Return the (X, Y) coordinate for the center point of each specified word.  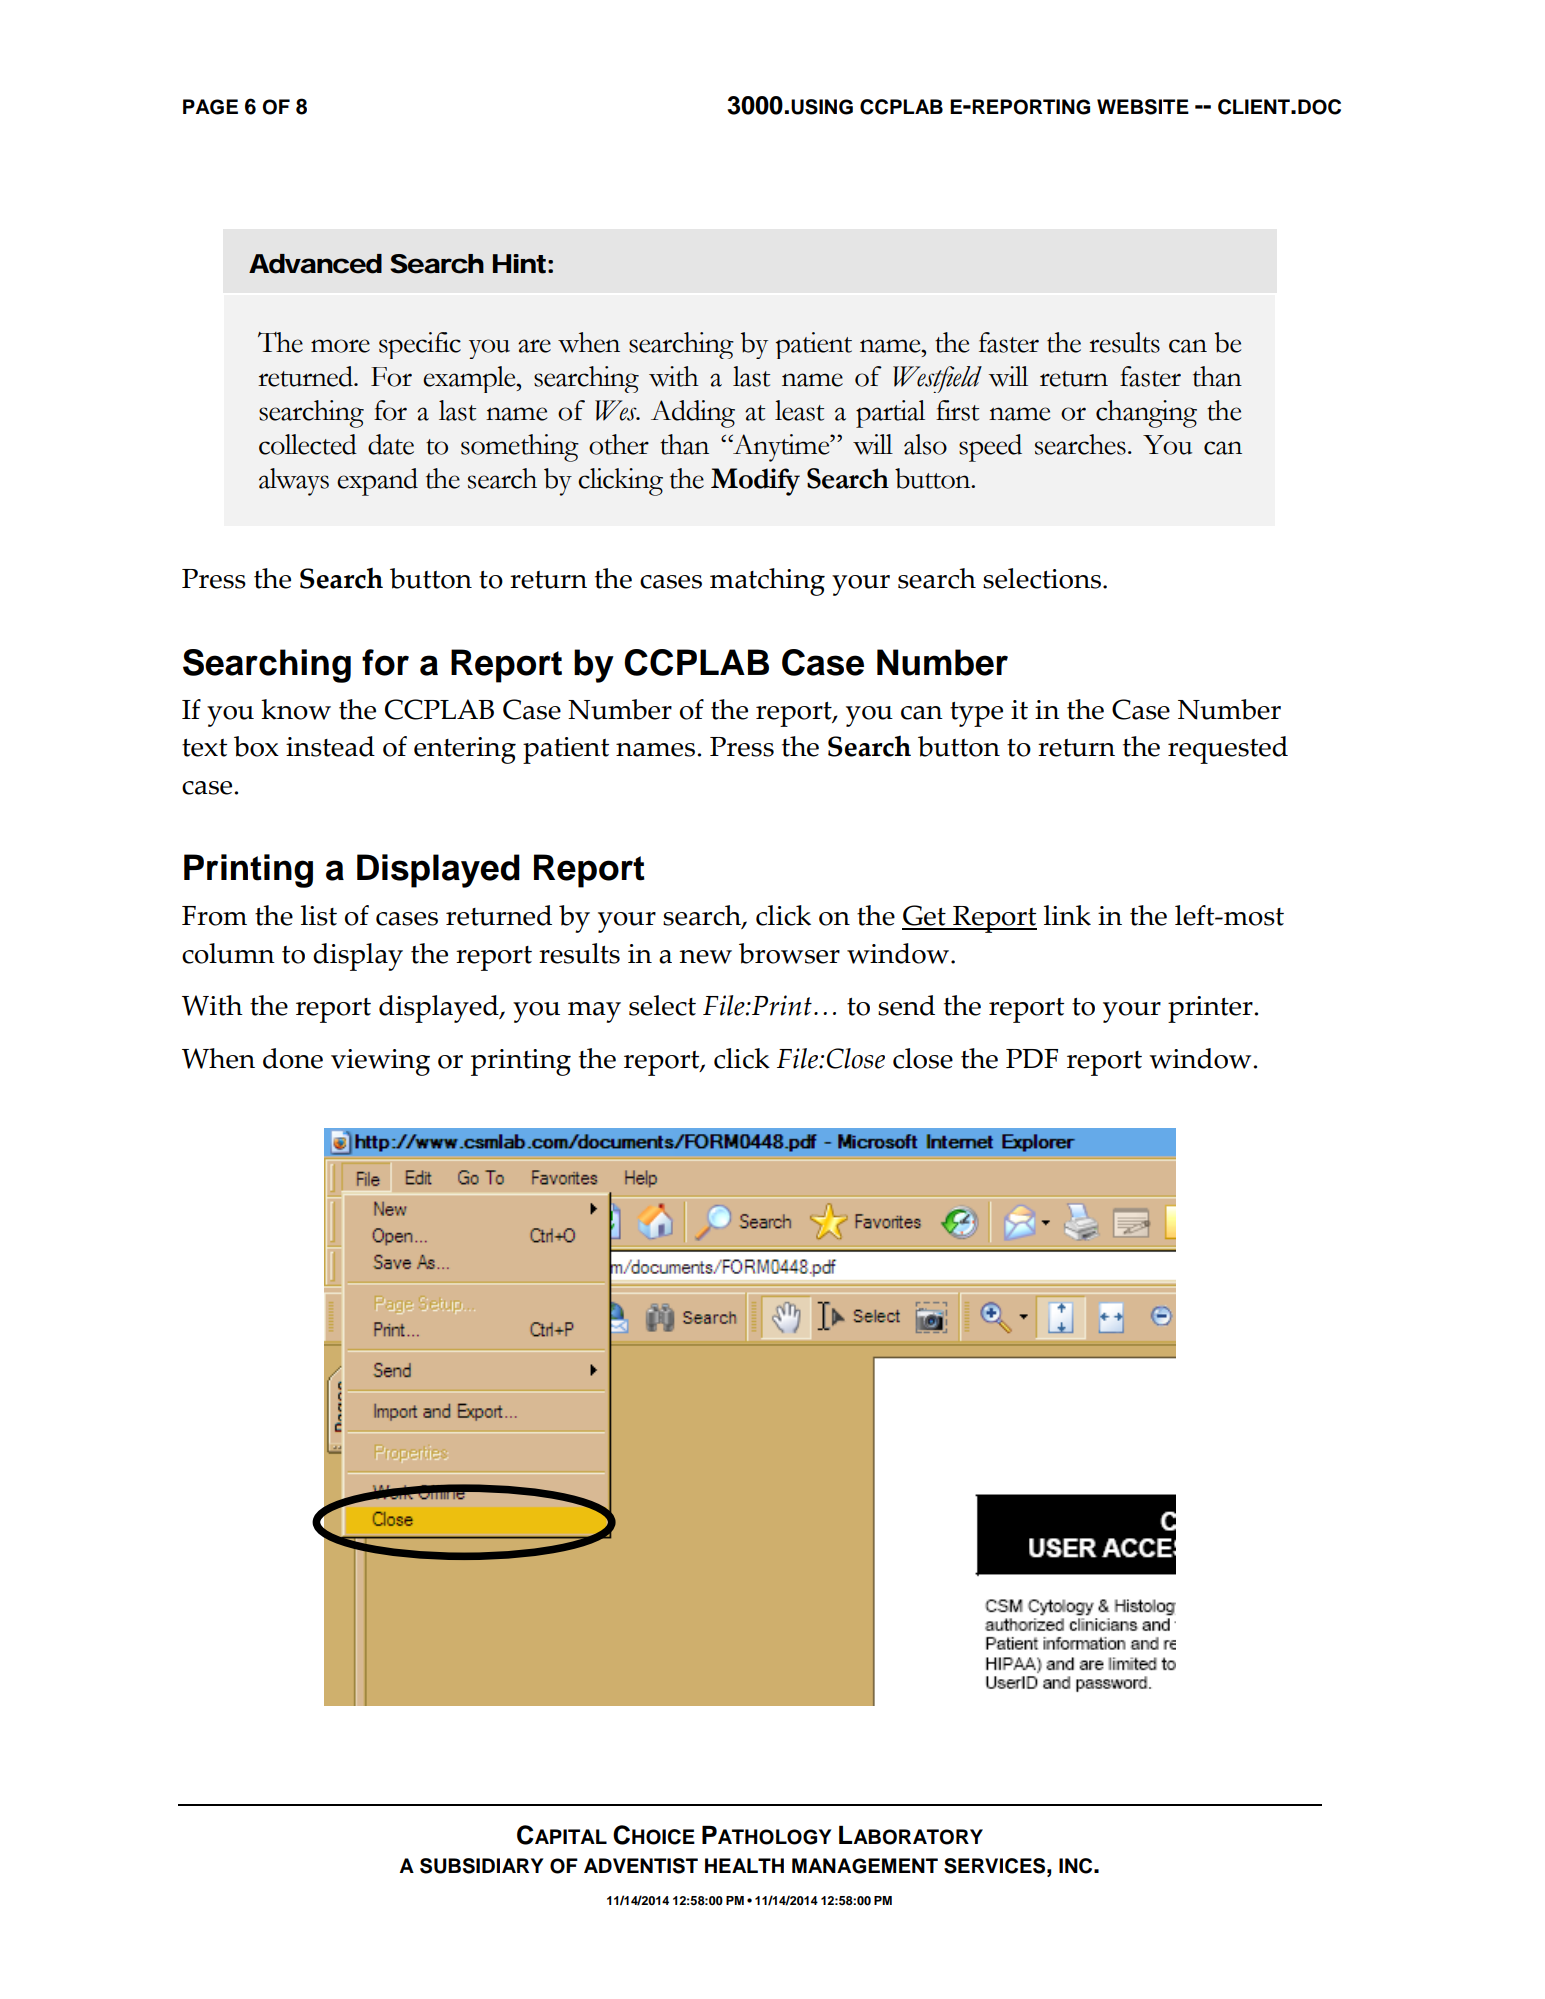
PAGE (210, 107)
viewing (380, 1062)
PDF (1032, 1058)
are (534, 346)
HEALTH (744, 1865)
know (296, 709)
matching (767, 582)
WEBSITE (1143, 107)
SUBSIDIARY (482, 1866)
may (594, 1012)
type (976, 714)
